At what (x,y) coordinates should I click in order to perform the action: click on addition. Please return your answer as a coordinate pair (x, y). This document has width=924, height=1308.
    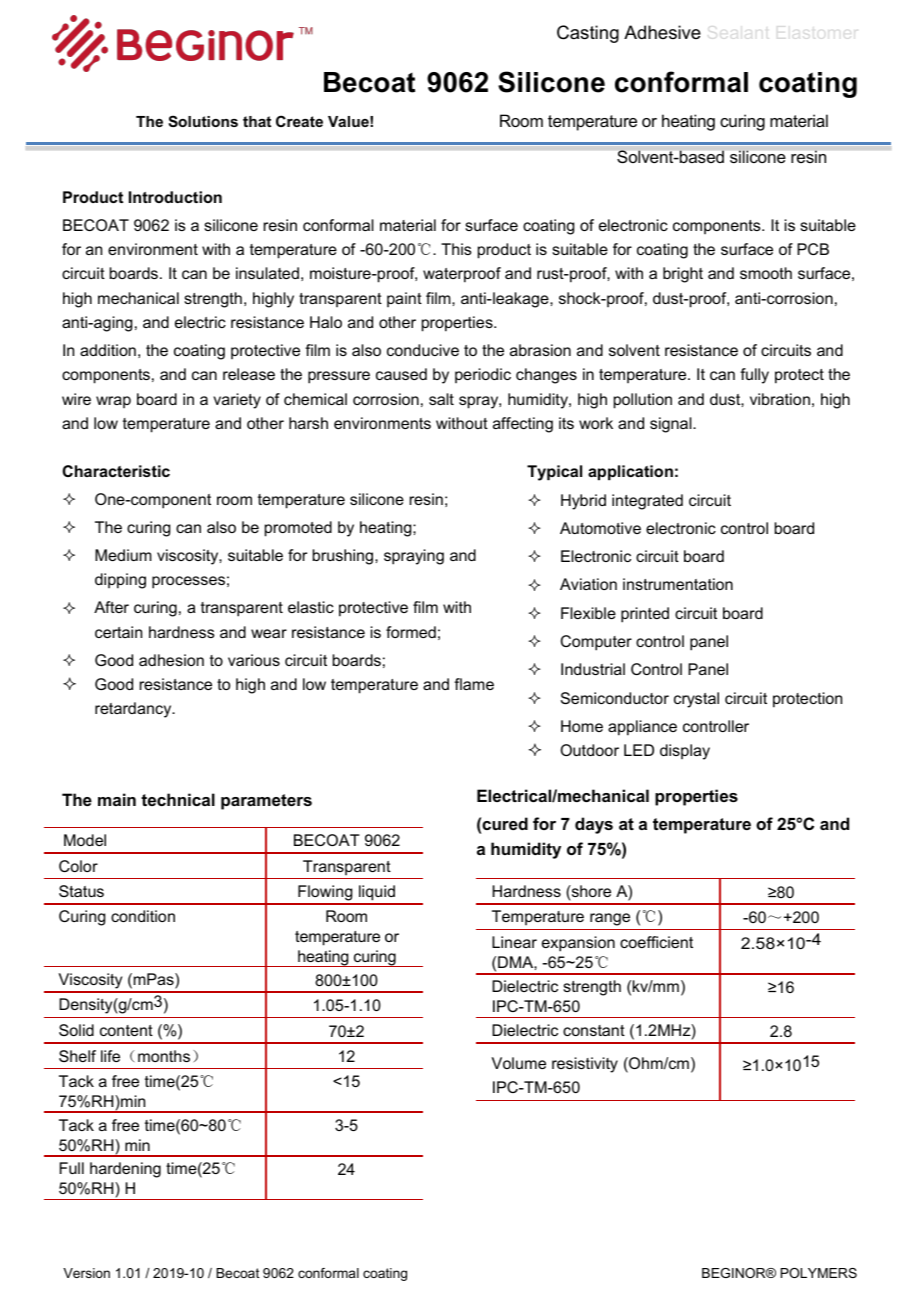
    Looking at the image, I should click on (108, 350).
